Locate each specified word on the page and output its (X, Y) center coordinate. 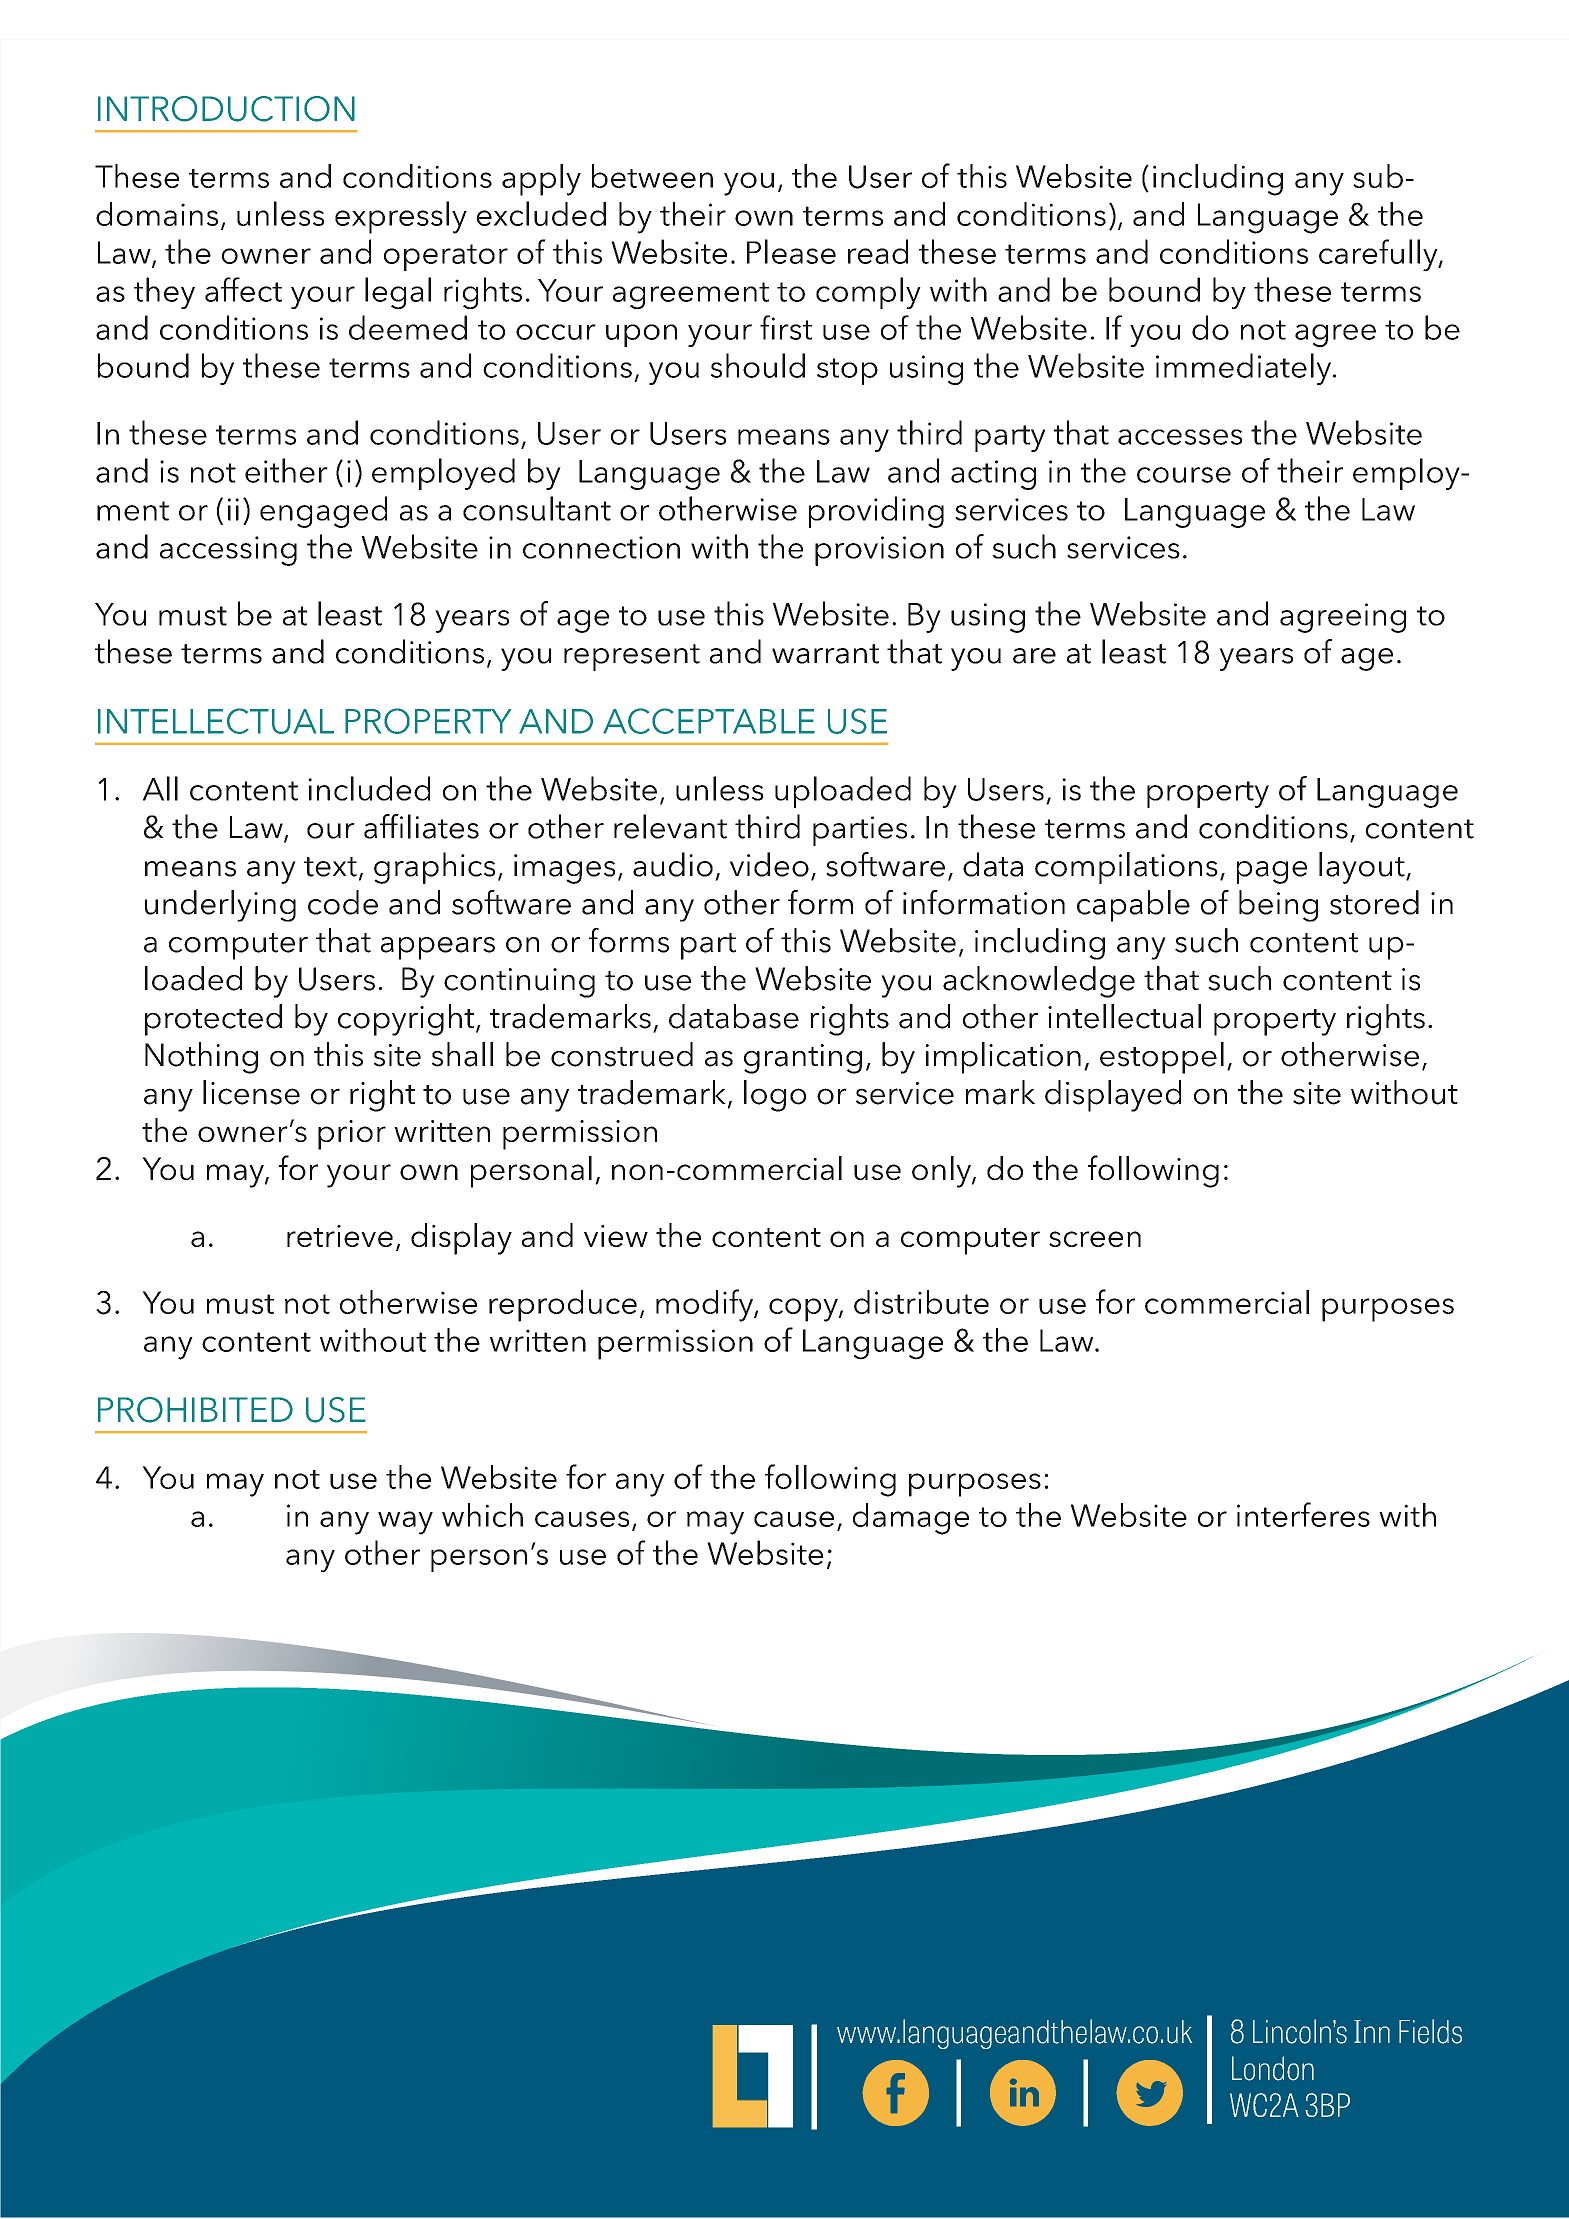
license (251, 1092)
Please (791, 251)
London (1273, 2068)
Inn (1372, 2031)
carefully (1379, 255)
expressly (401, 217)
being (1278, 906)
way (405, 1523)
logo (775, 1096)
